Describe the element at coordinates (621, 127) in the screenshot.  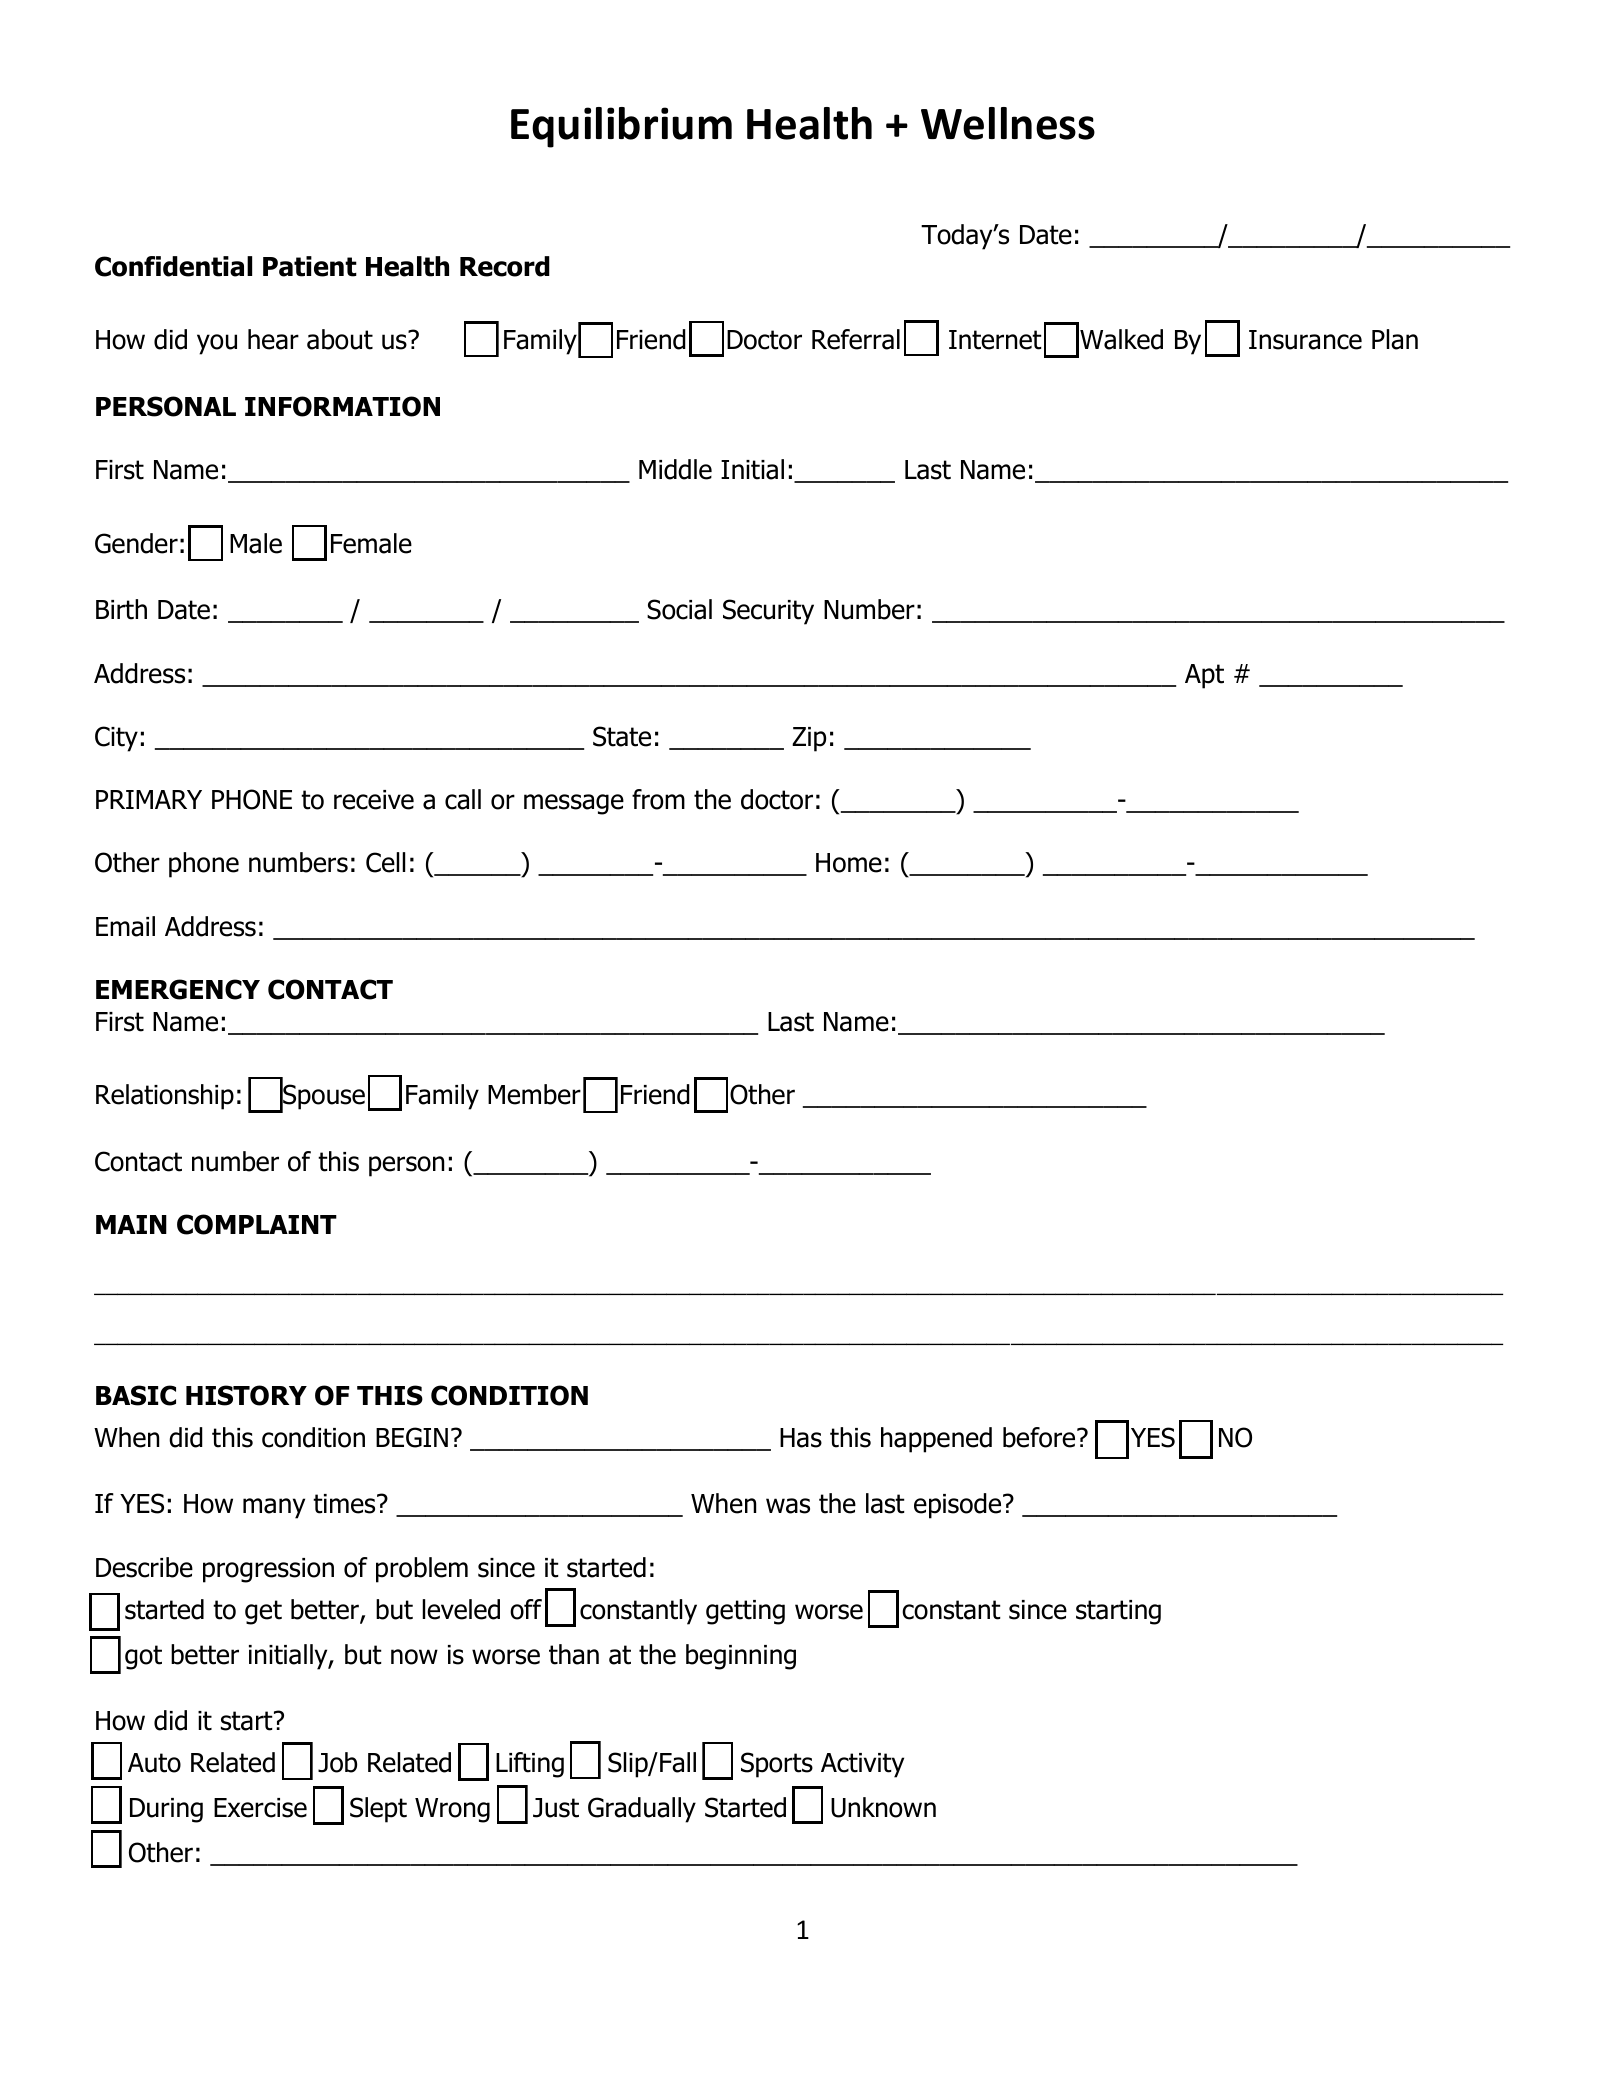
I see `Equilibrium` at that location.
